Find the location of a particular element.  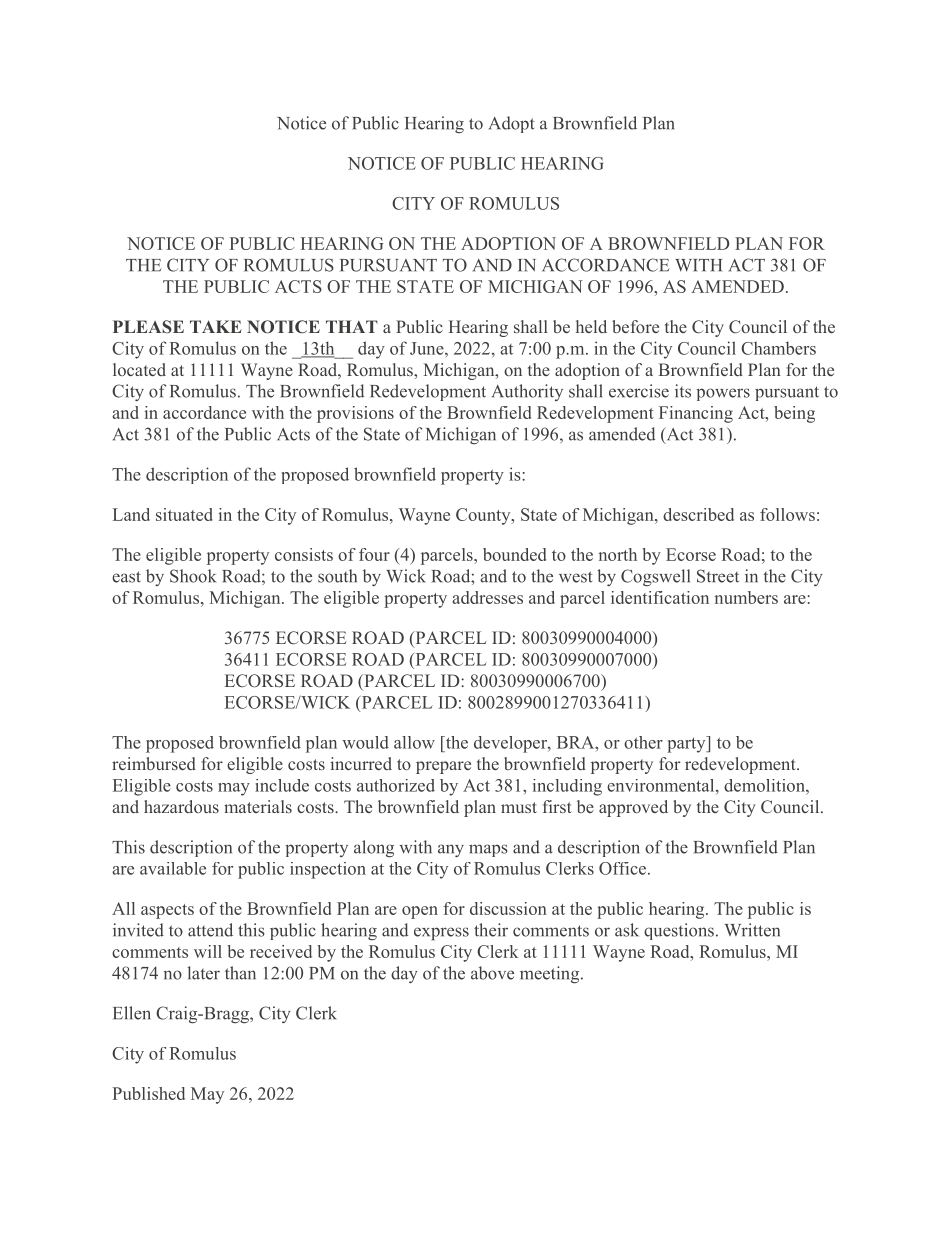

Chambers is located at coordinates (778, 348).
